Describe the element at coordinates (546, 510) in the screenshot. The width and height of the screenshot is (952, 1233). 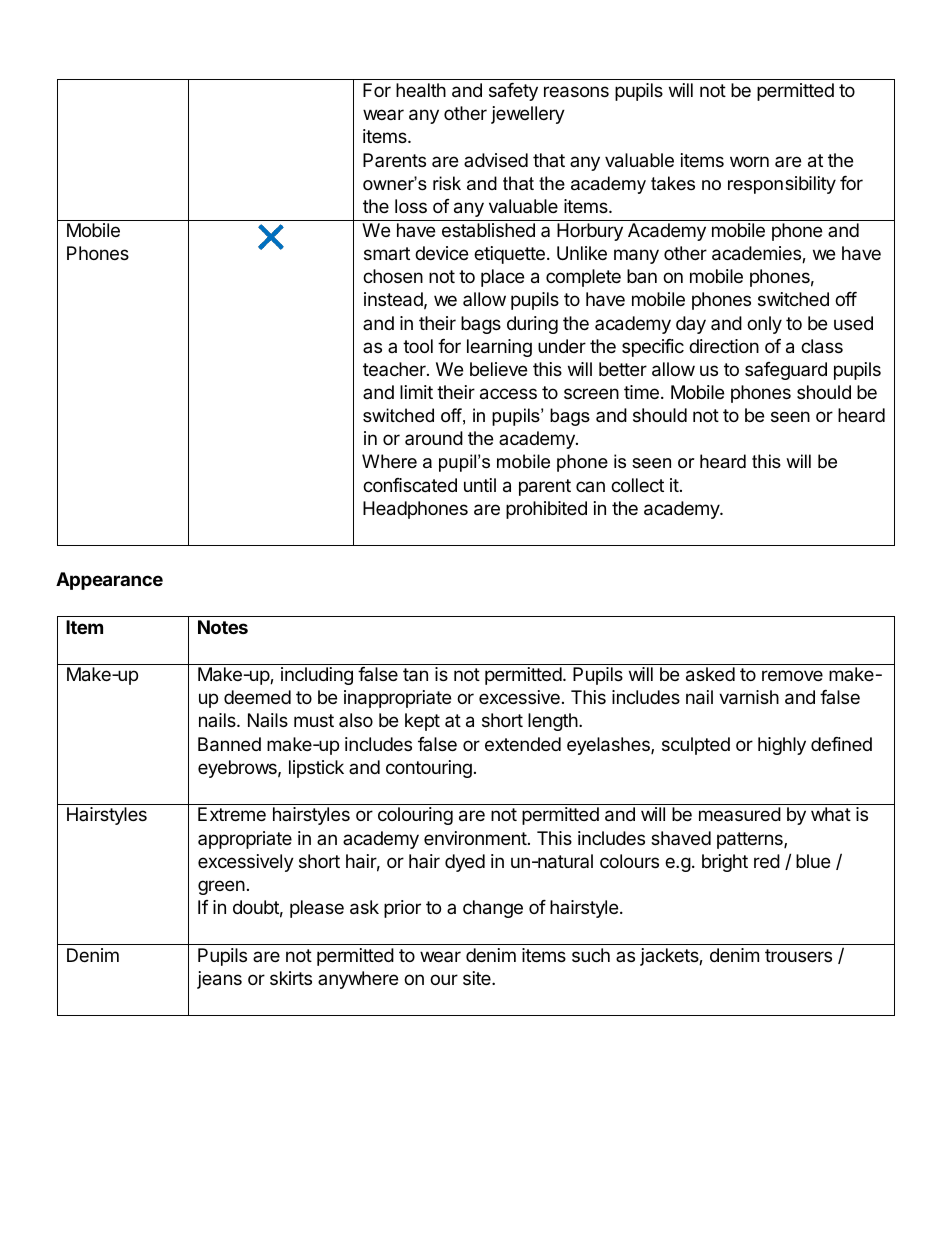
I see `prohibited` at that location.
